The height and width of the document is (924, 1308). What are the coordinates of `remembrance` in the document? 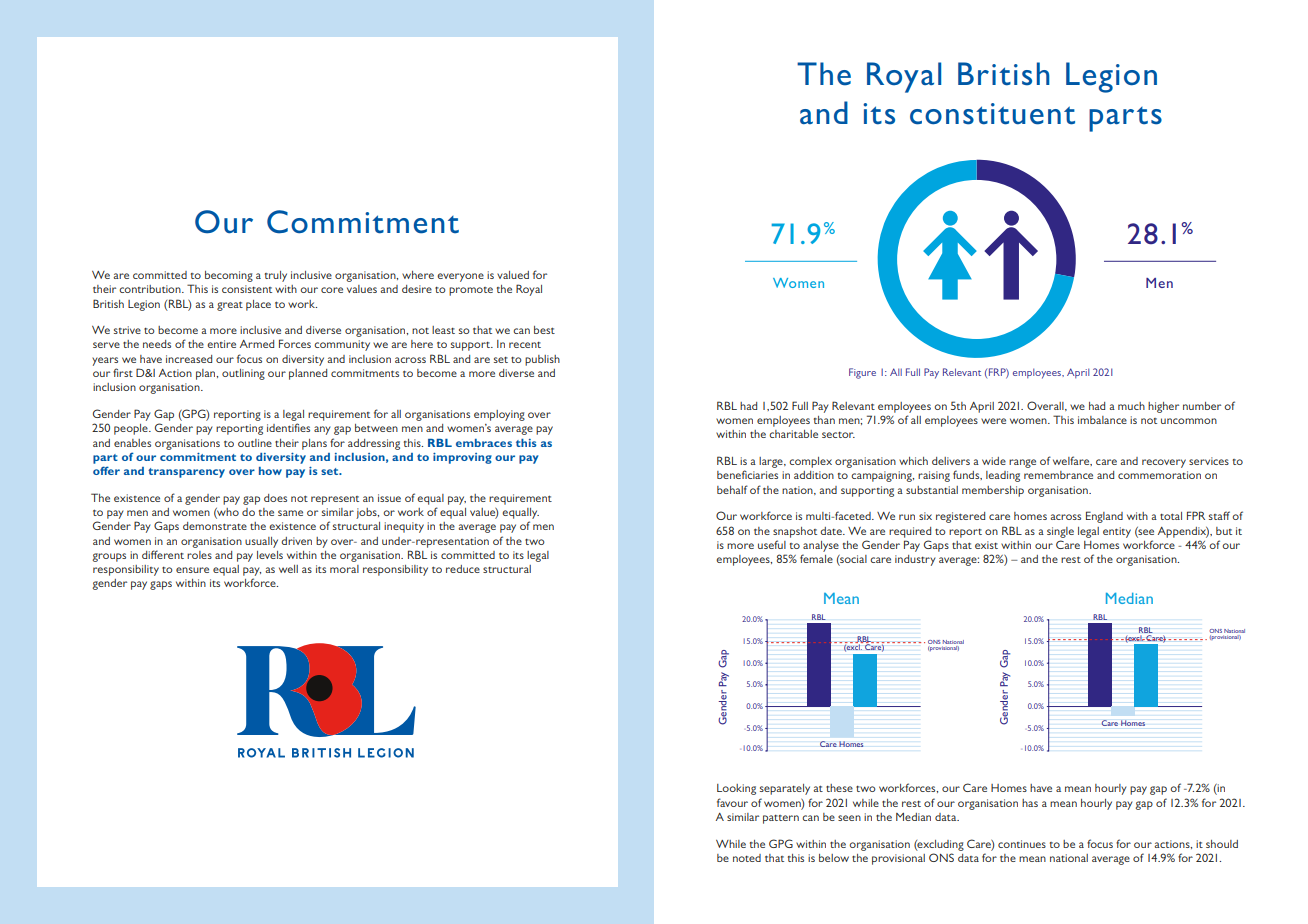 It's located at (1058, 475).
